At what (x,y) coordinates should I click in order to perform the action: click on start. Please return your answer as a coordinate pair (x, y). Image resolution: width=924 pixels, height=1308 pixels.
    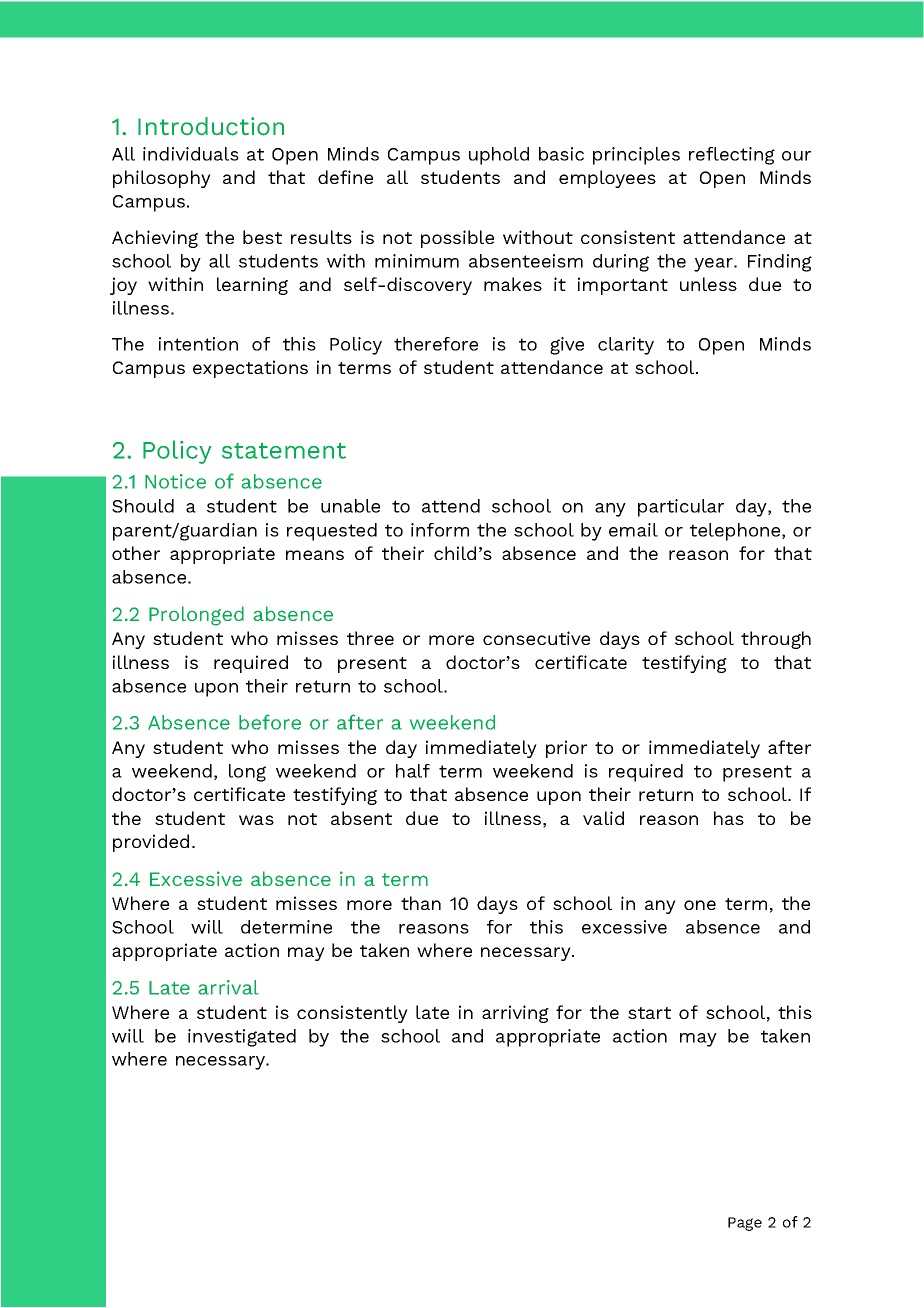
    Looking at the image, I should click on (649, 1013).
